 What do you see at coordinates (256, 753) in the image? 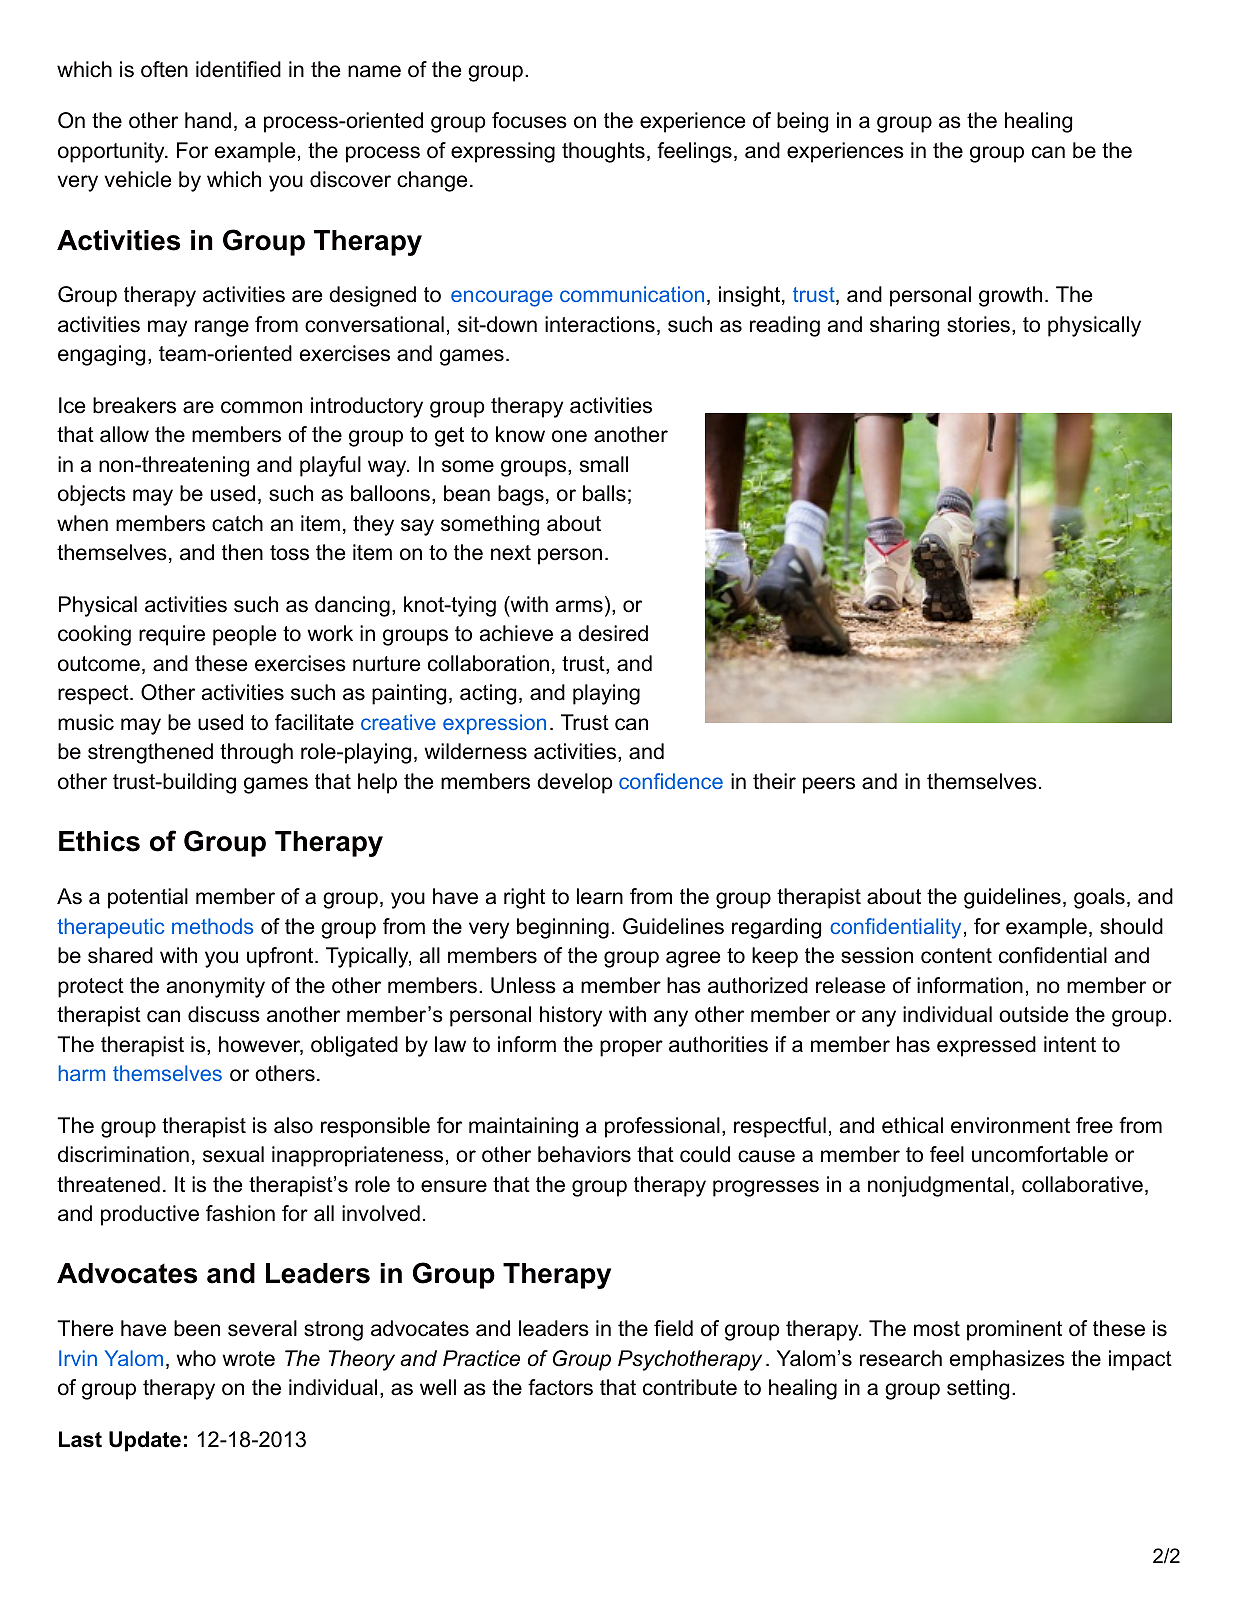
I see `through` at bounding box center [256, 753].
